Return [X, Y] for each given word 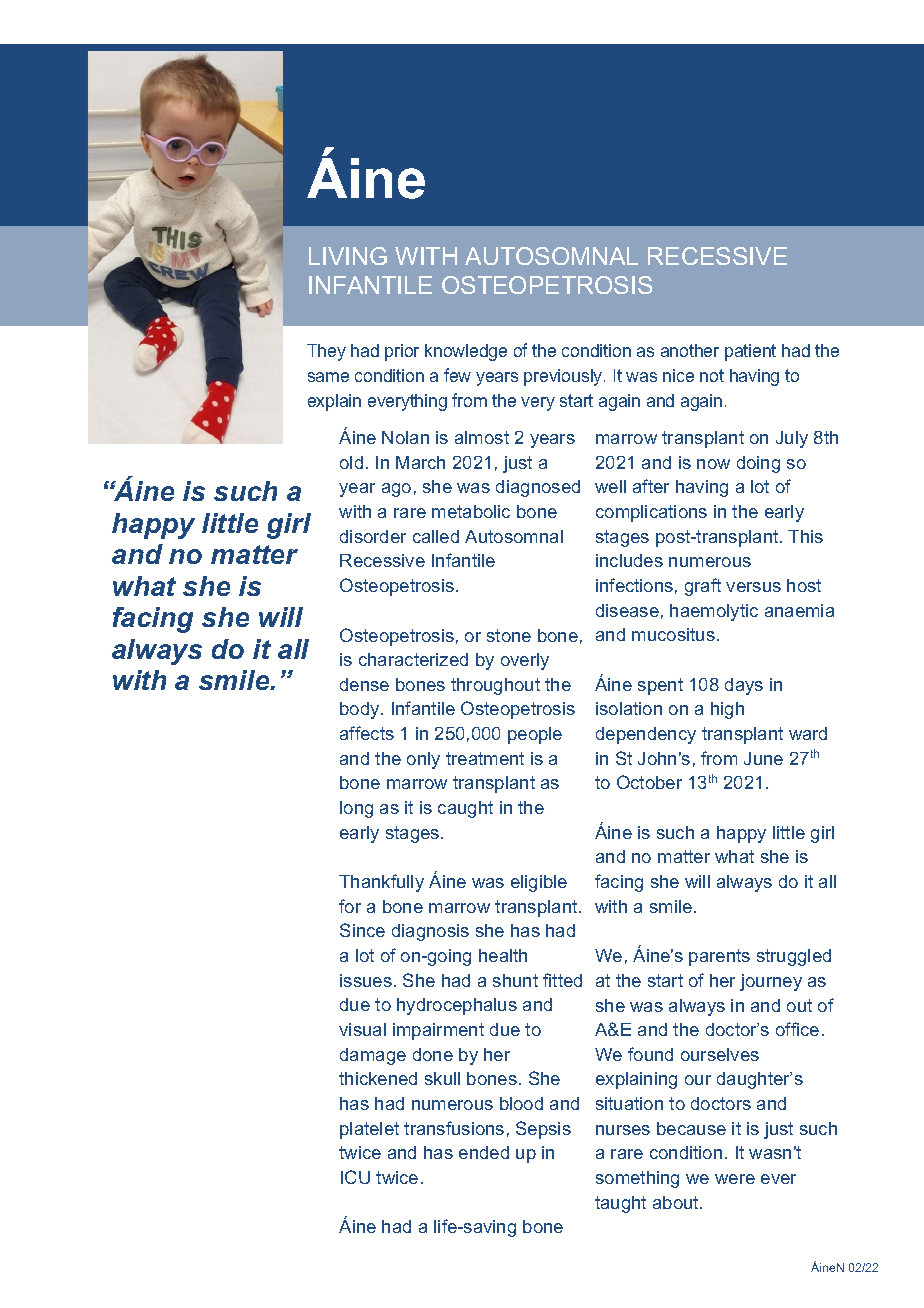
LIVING [348, 256]
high [727, 710]
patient [750, 352]
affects [367, 733]
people [535, 735]
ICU [355, 1177]
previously [564, 377]
